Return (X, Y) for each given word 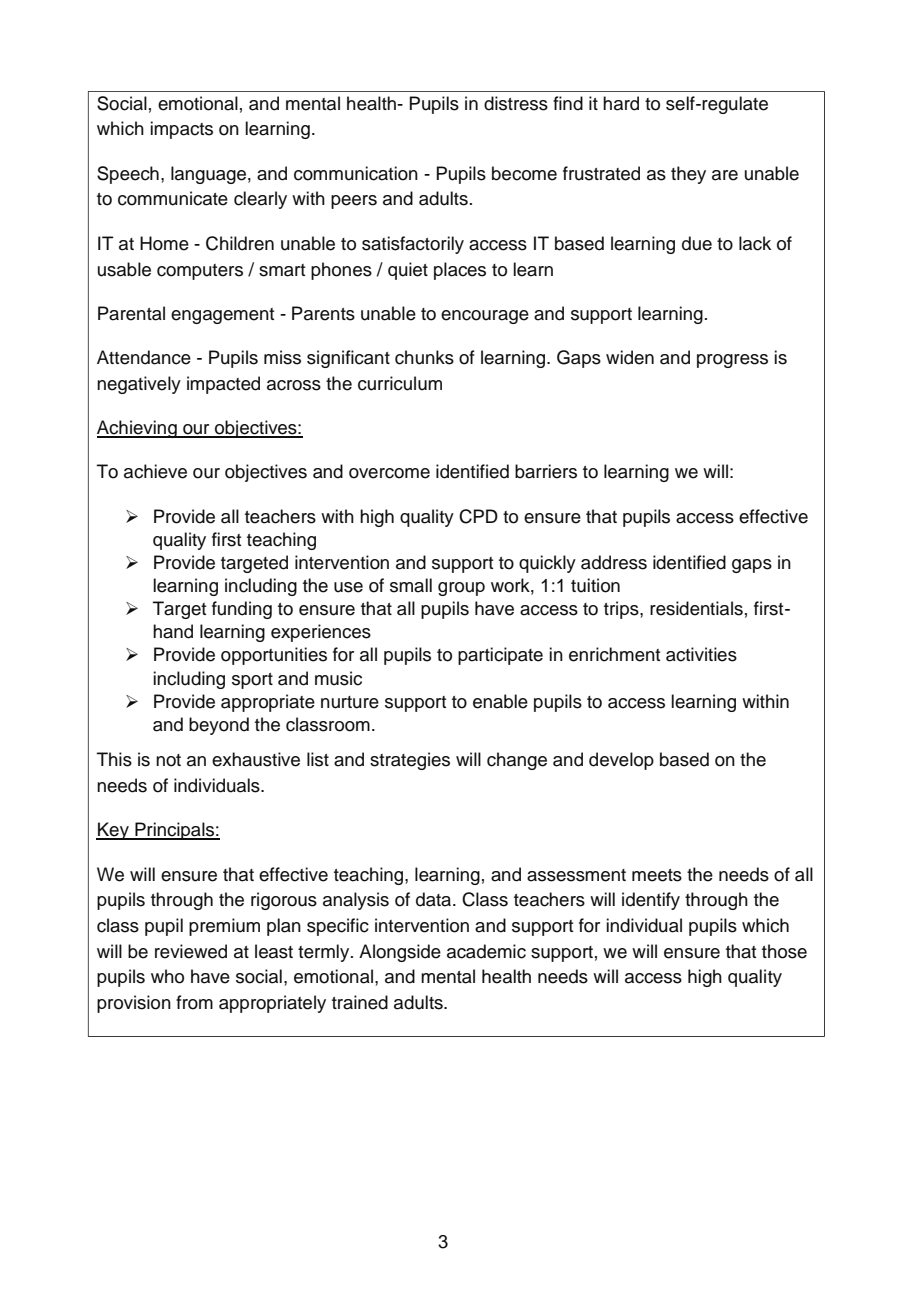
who (167, 976)
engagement (222, 316)
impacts (181, 130)
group (461, 589)
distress (516, 103)
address (614, 562)
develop (621, 761)
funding (242, 610)
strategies (410, 761)
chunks (424, 357)
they (688, 175)
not (168, 760)
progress (732, 361)
